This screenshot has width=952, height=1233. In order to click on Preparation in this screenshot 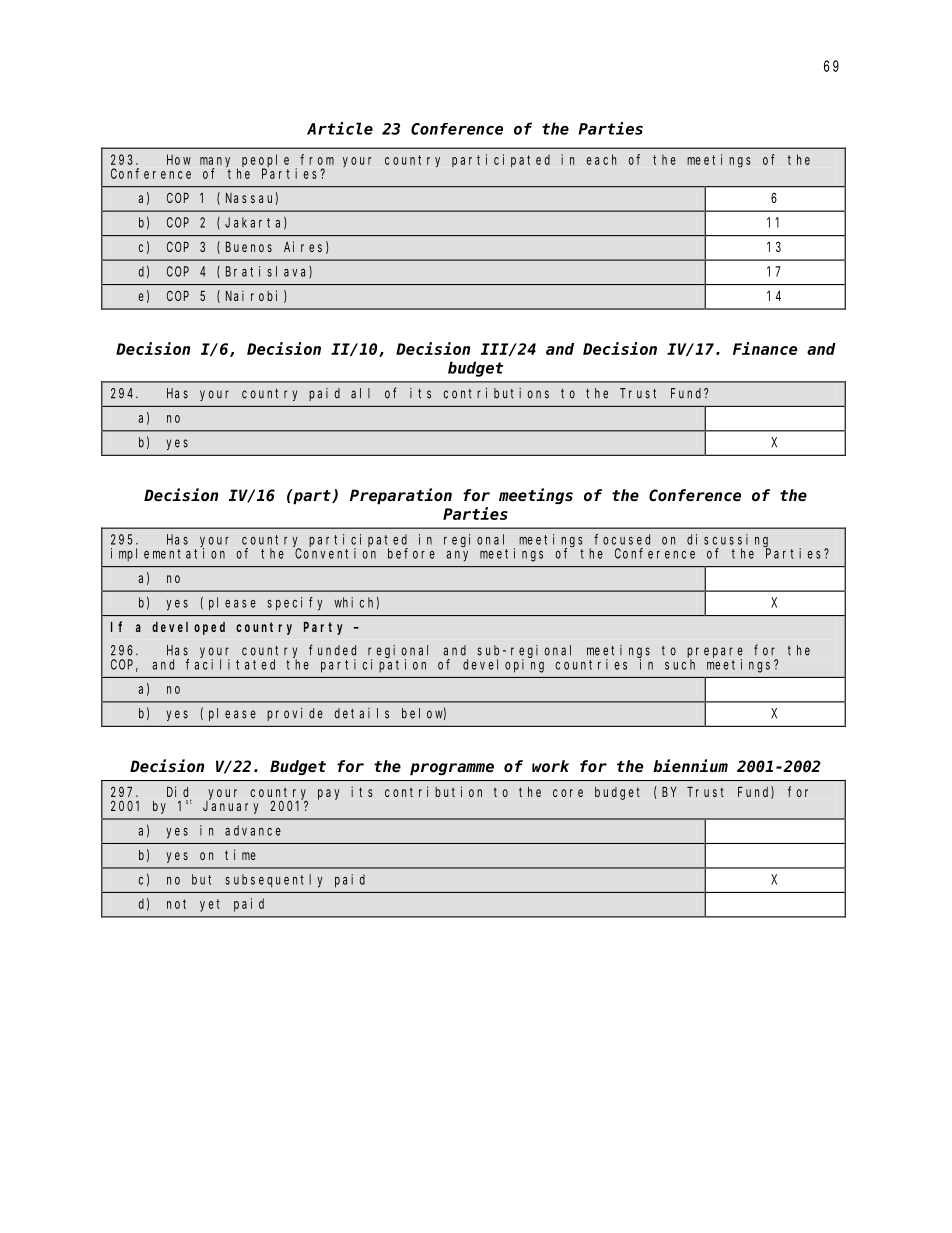, I will do `click(401, 496)`.
